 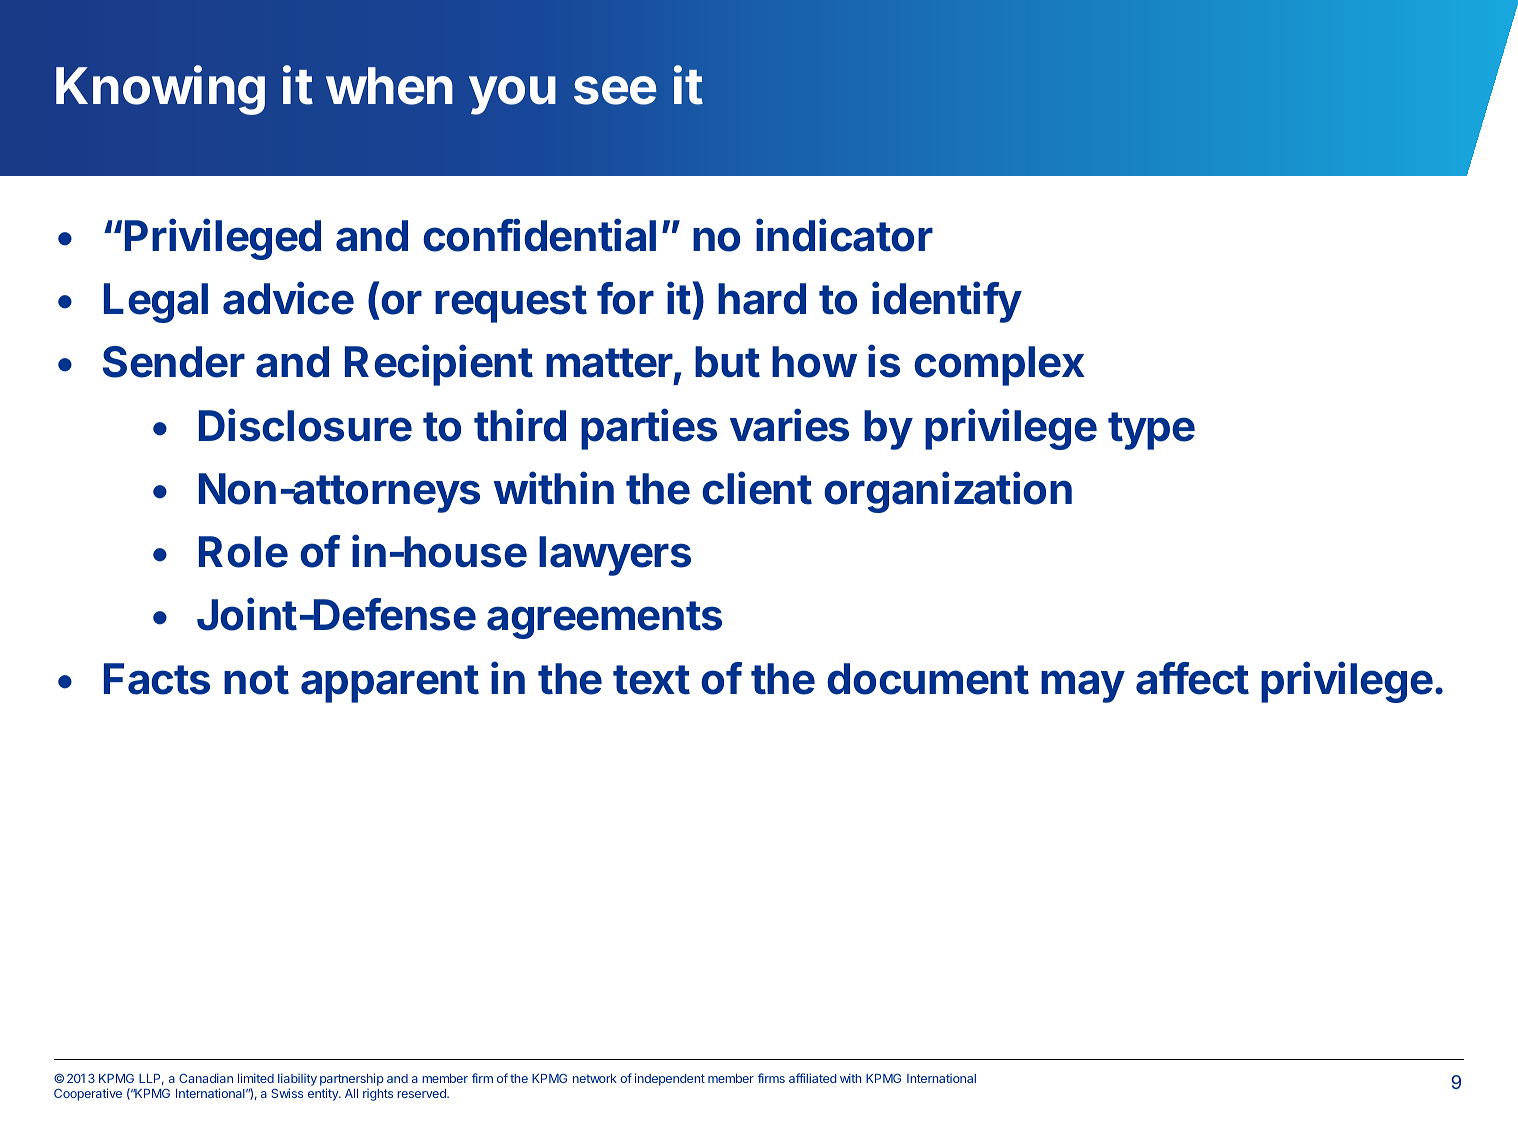 What do you see at coordinates (243, 552) in the screenshot?
I see `Role` at bounding box center [243, 552].
